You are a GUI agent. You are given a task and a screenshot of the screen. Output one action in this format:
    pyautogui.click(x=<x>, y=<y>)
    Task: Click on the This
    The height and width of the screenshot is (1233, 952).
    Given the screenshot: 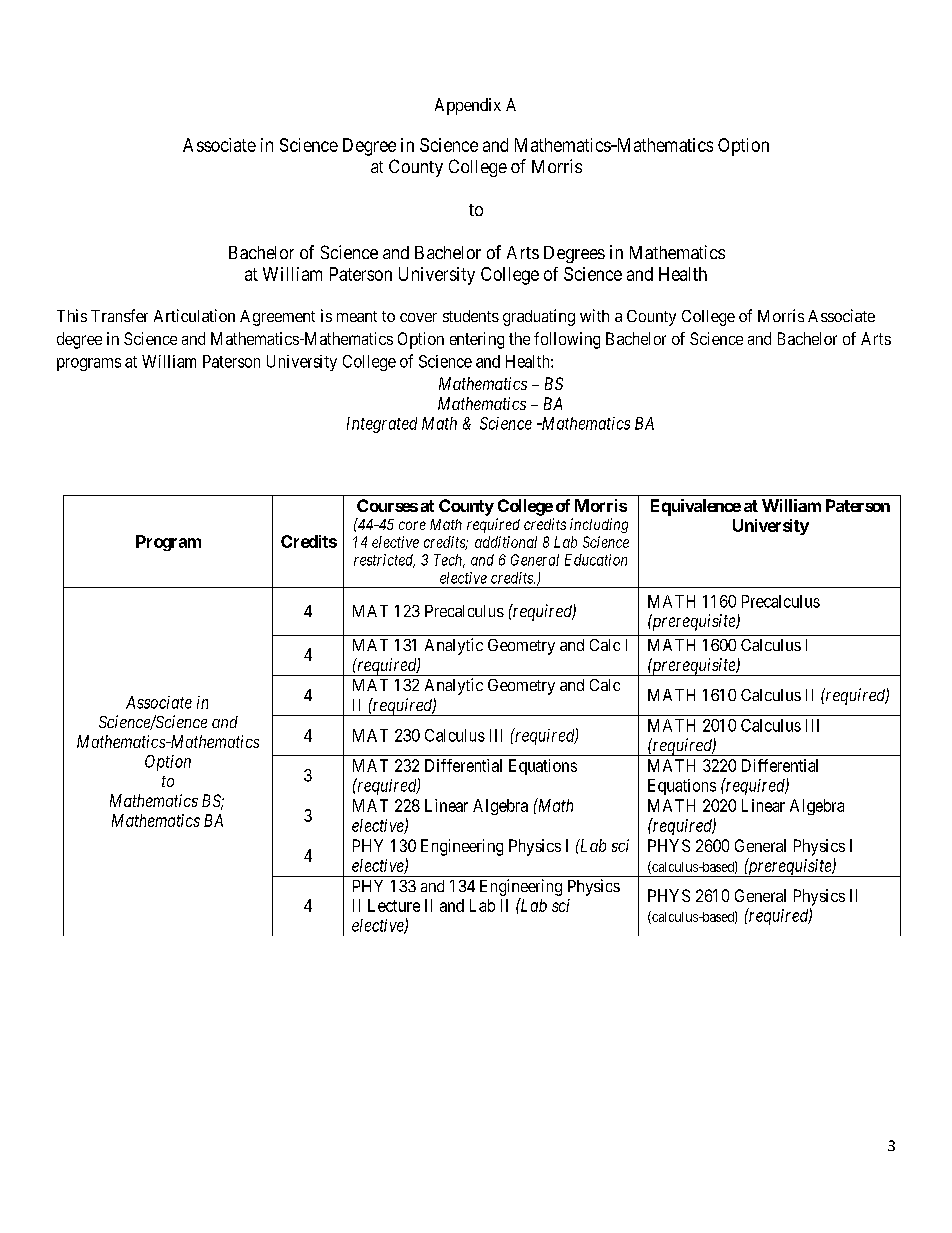 What is the action you would take?
    pyautogui.click(x=72, y=315)
